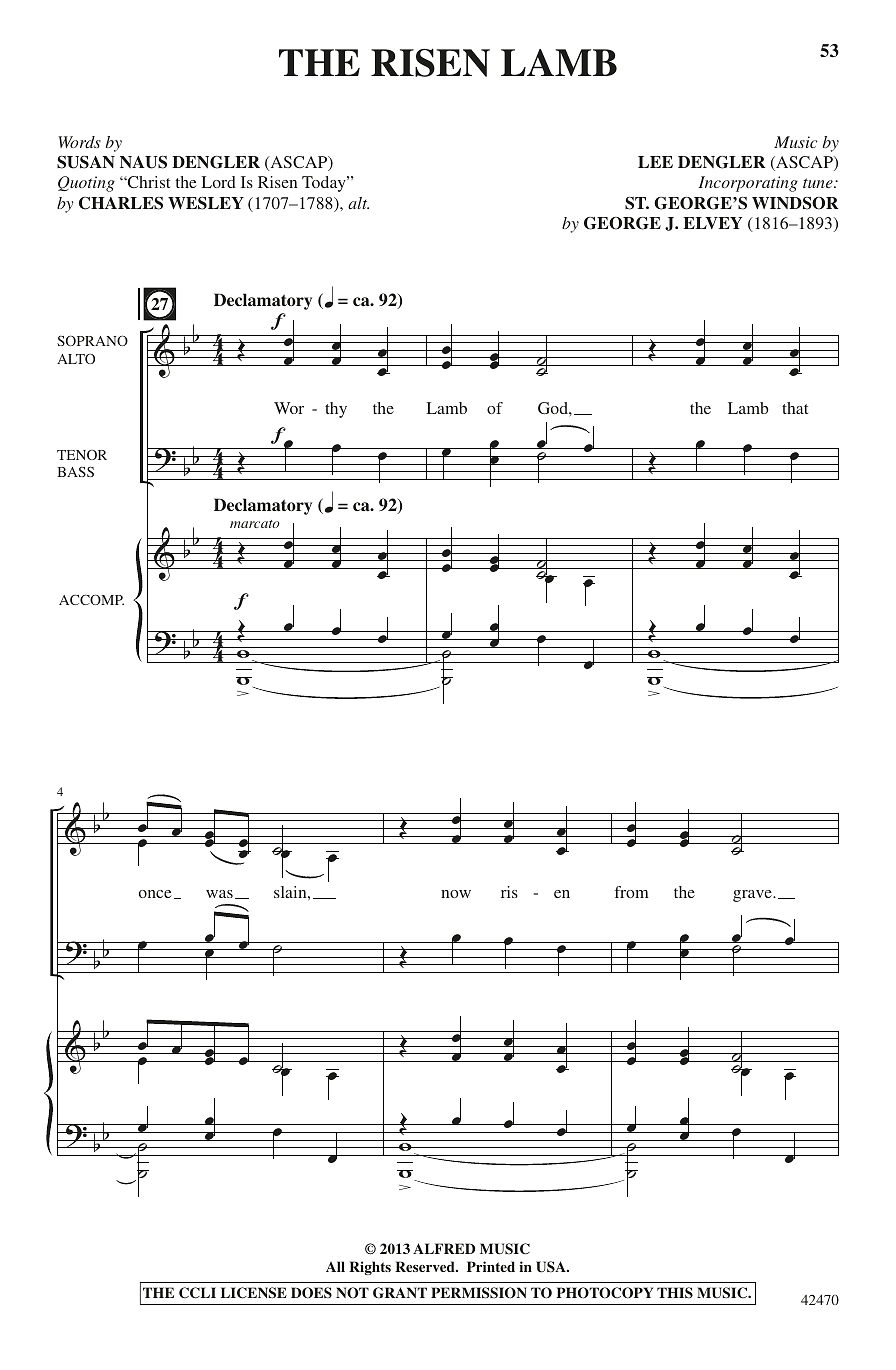  I want to click on TENOR, so click(82, 455).
